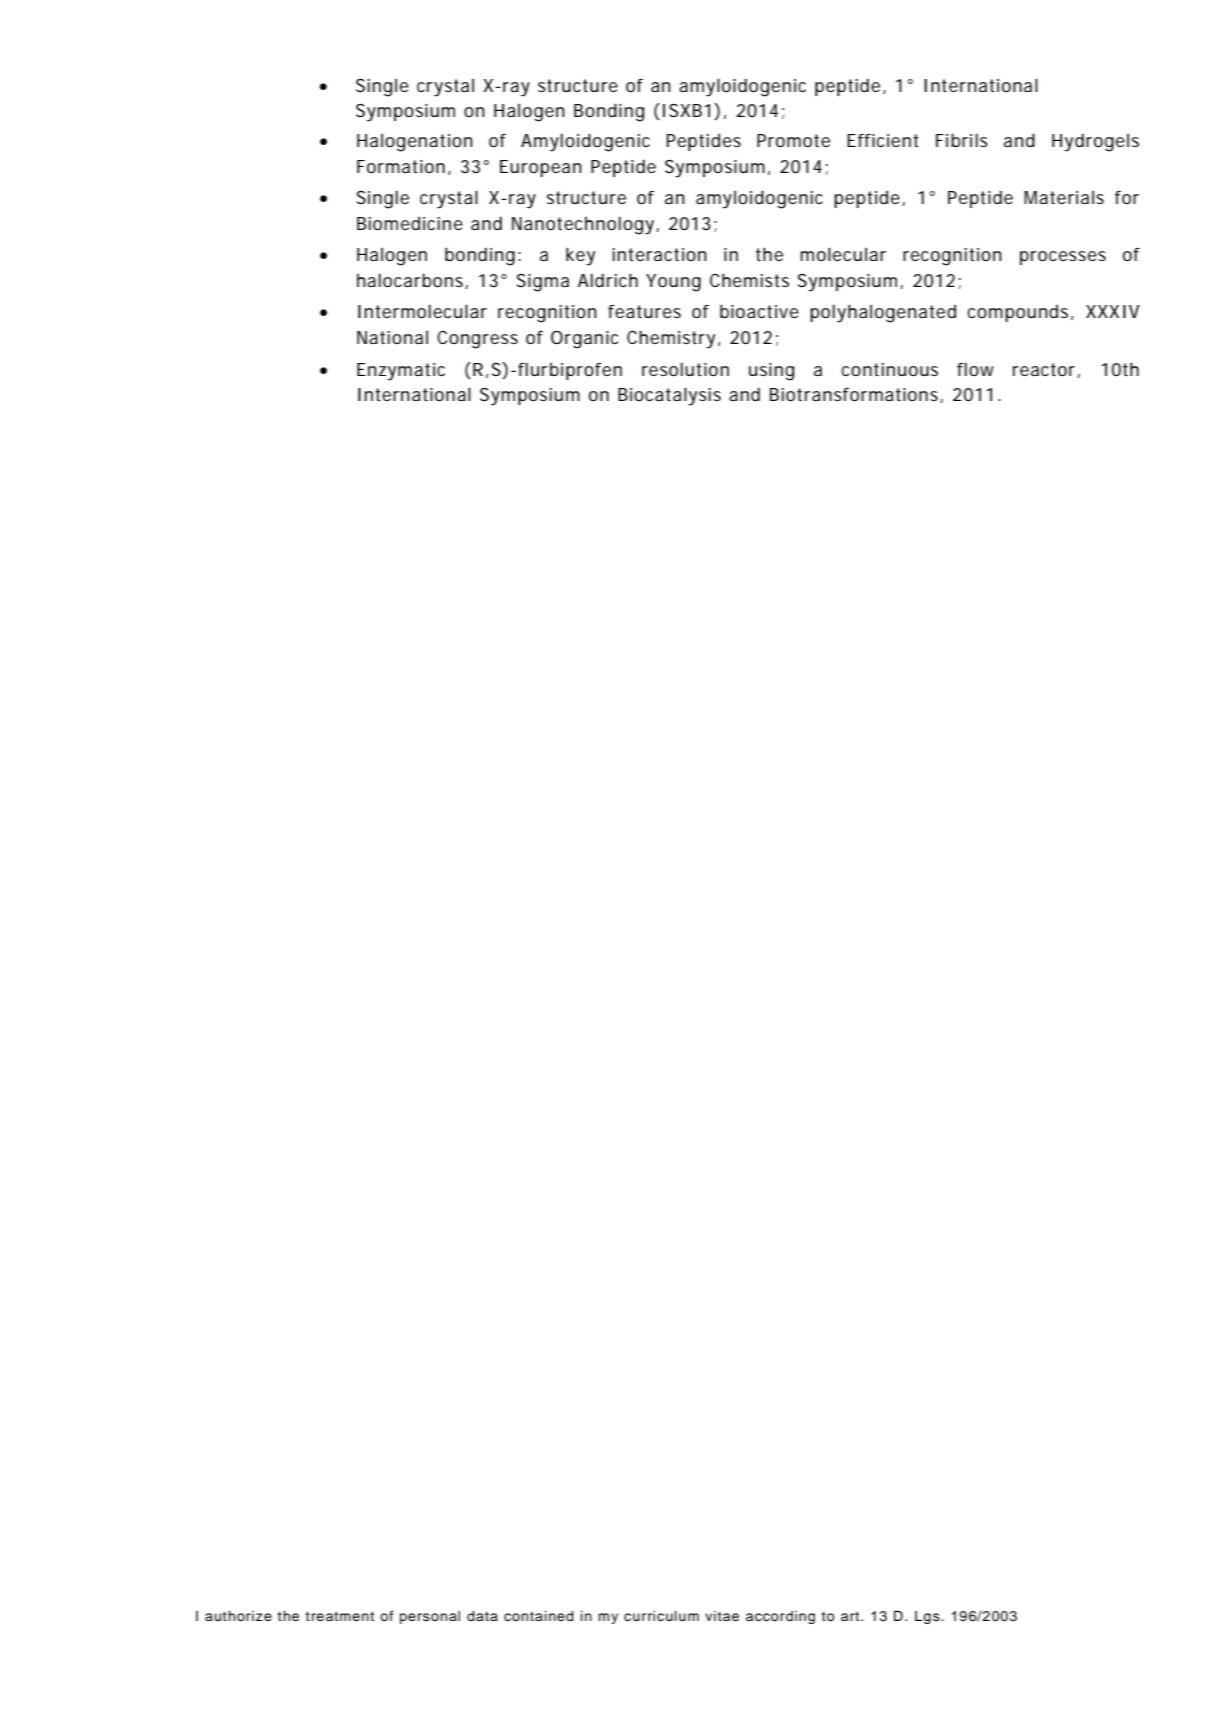  I want to click on treatment, so click(340, 1616).
